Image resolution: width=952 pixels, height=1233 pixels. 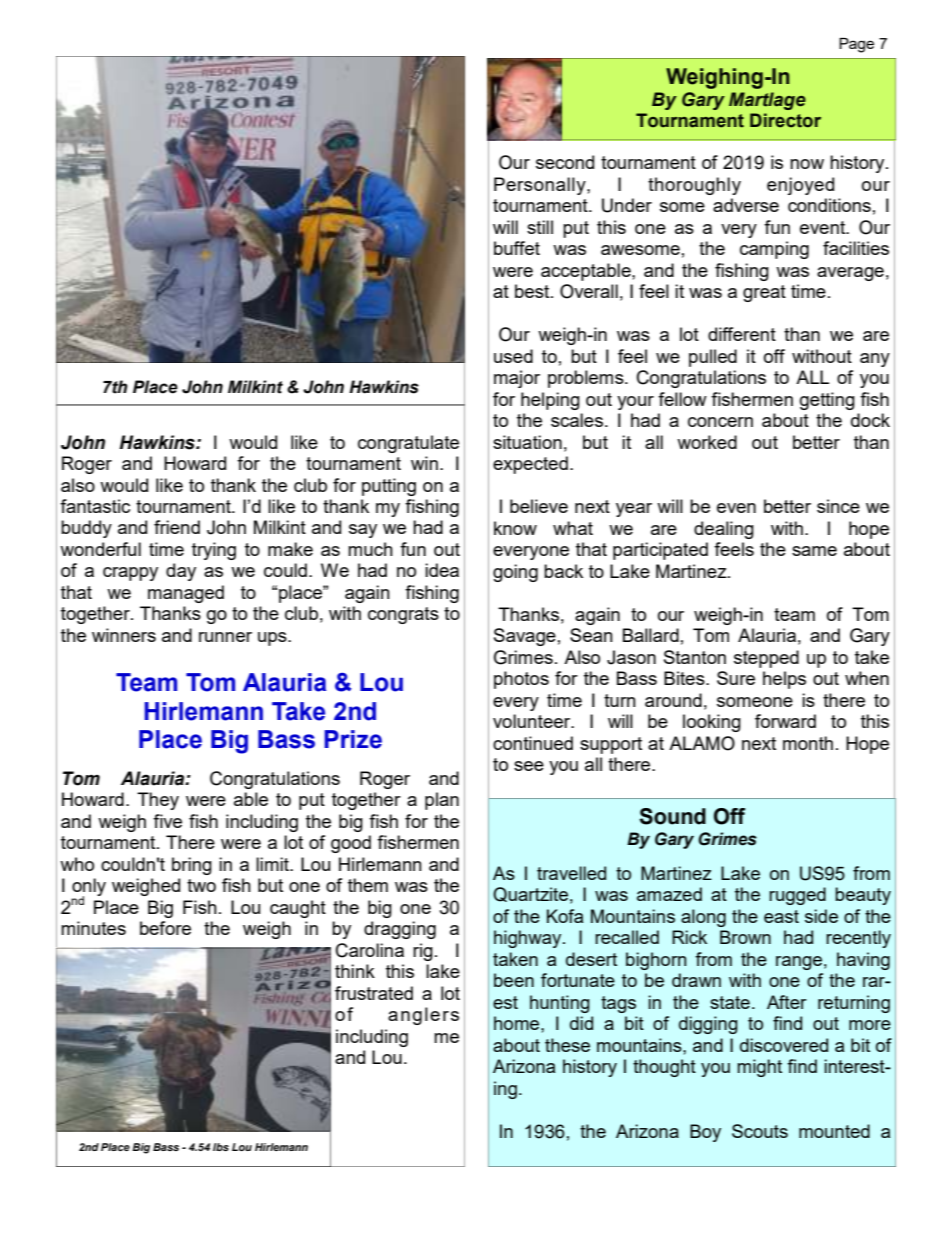 What do you see at coordinates (186, 594) in the screenshot?
I see `managed` at bounding box center [186, 594].
